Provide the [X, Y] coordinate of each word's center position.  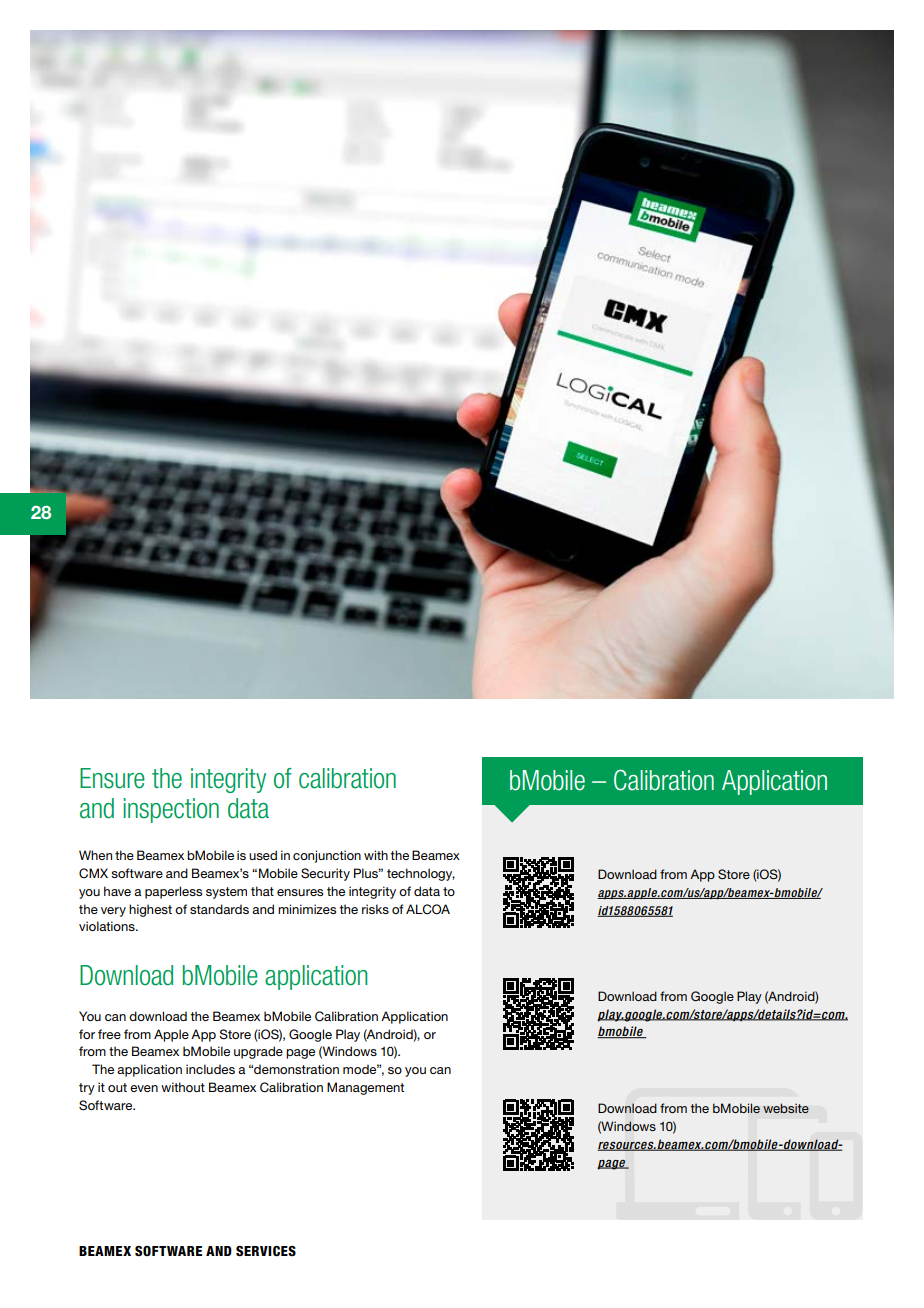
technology [421, 874]
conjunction [327, 856]
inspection [171, 810]
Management [365, 1088]
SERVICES [266, 1251]
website [786, 1108]
